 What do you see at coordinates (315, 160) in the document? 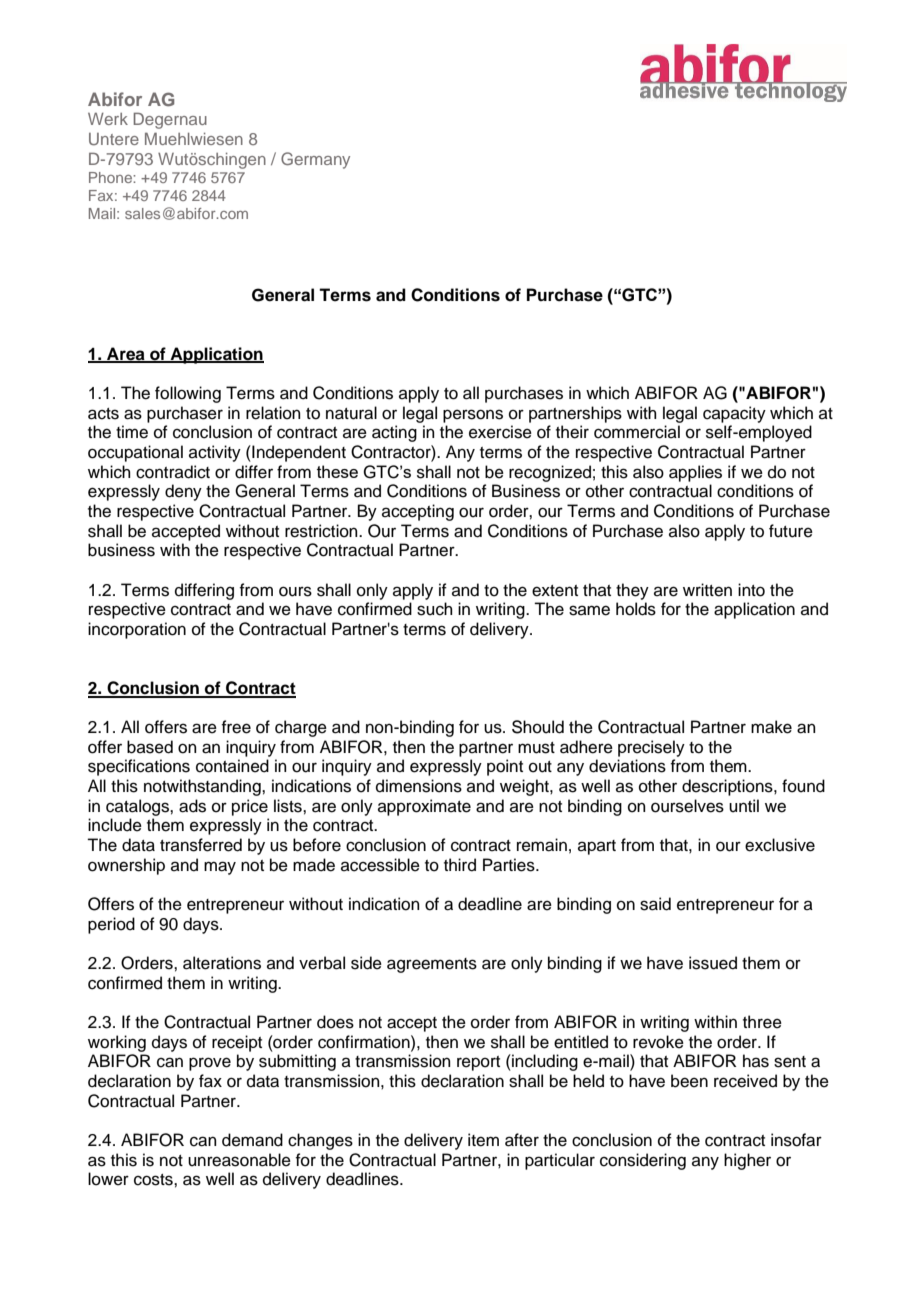
I see `Germany` at bounding box center [315, 160].
